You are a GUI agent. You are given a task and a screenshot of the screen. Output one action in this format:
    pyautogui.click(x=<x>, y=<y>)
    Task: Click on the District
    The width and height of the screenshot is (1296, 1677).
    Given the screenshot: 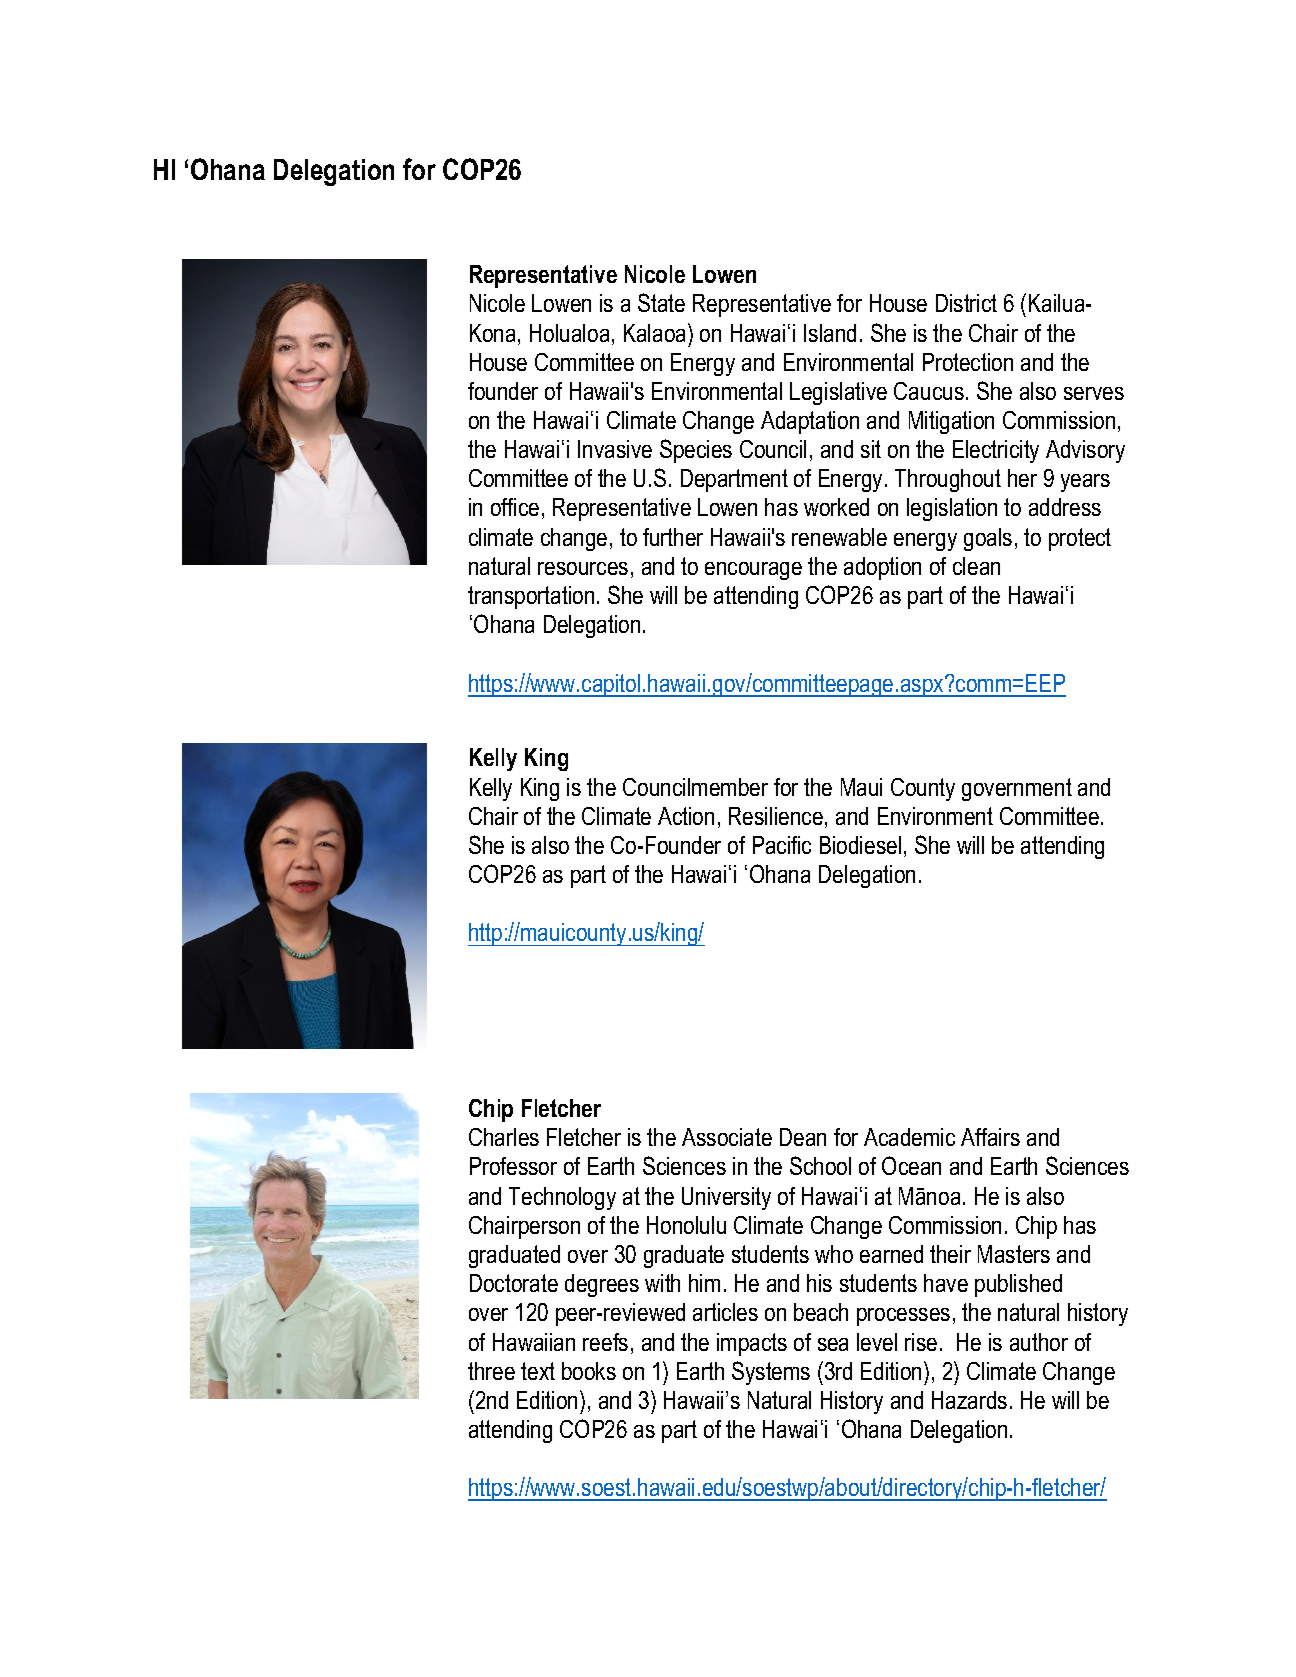 What is the action you would take?
    pyautogui.click(x=966, y=303)
